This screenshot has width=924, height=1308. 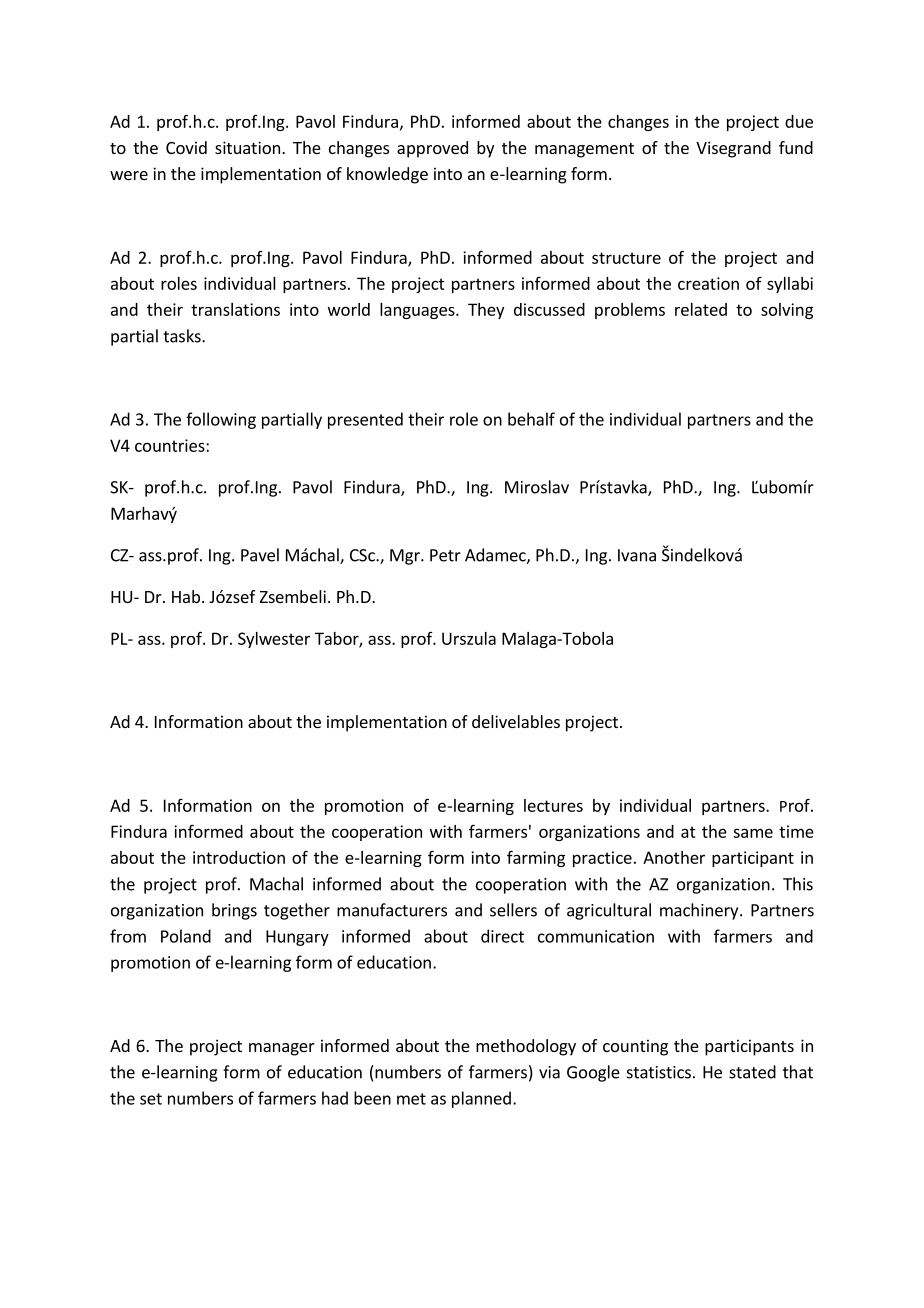 I want to click on fund, so click(x=796, y=147).
